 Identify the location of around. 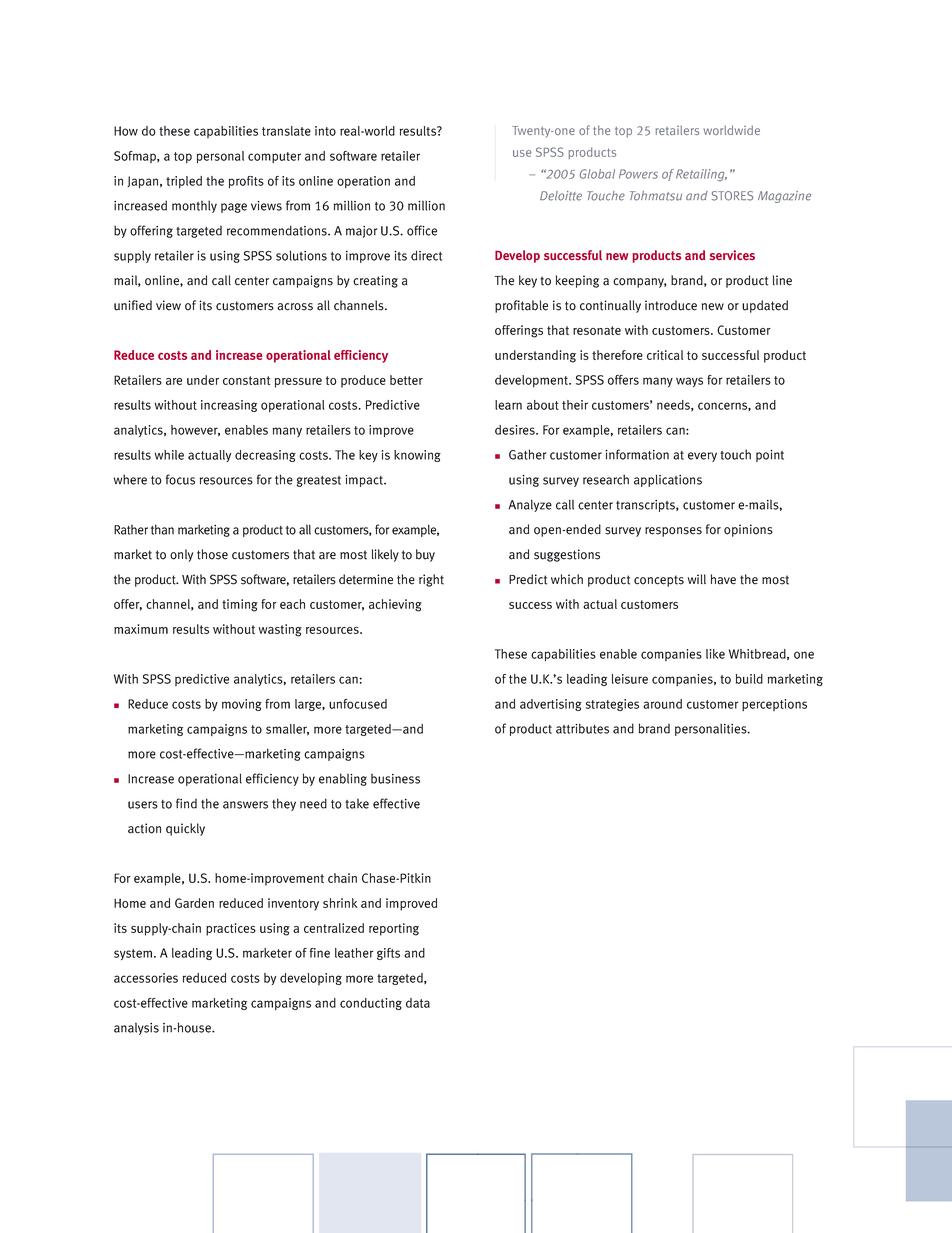
(662, 704).
